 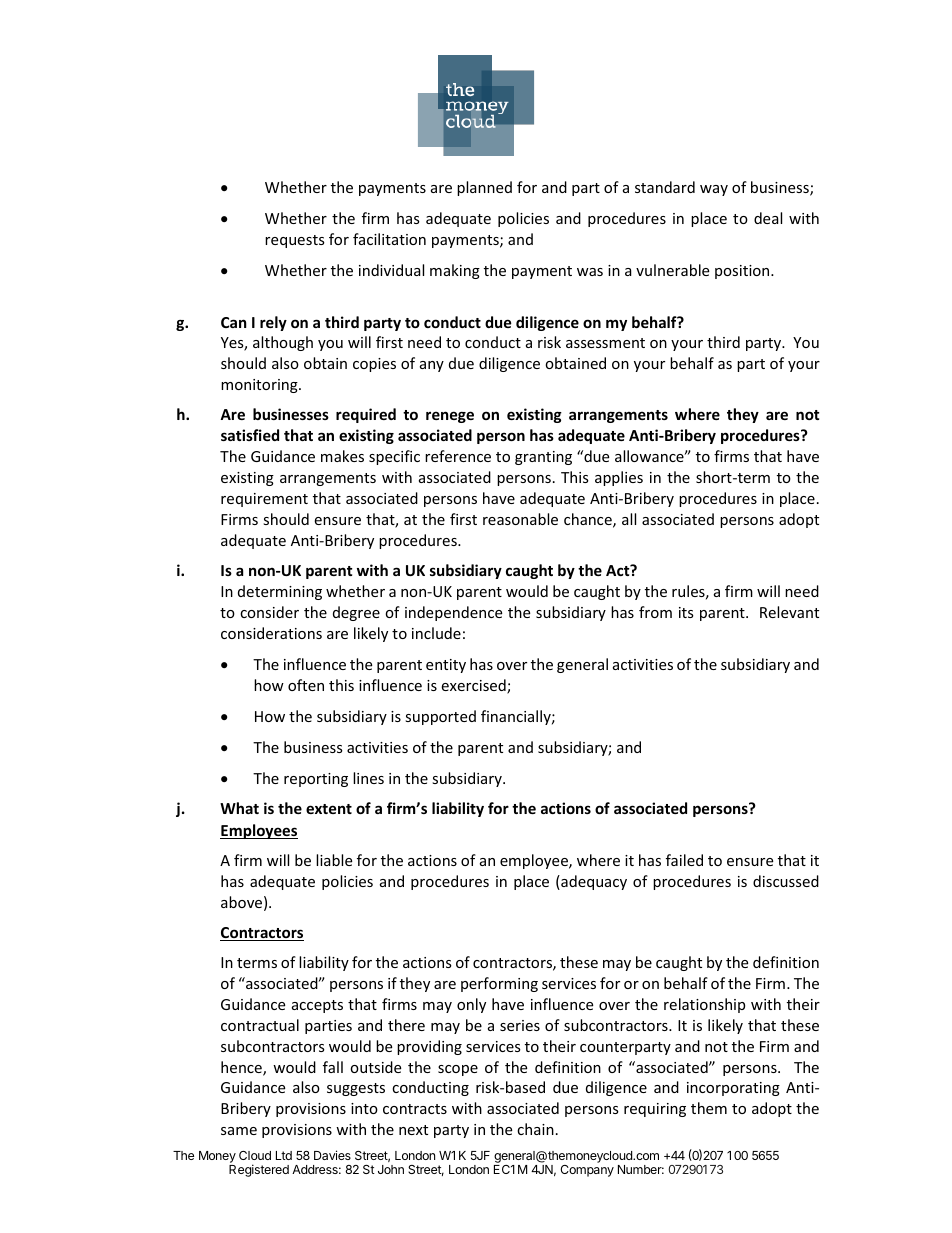 I want to click on chain, so click(x=535, y=1129).
